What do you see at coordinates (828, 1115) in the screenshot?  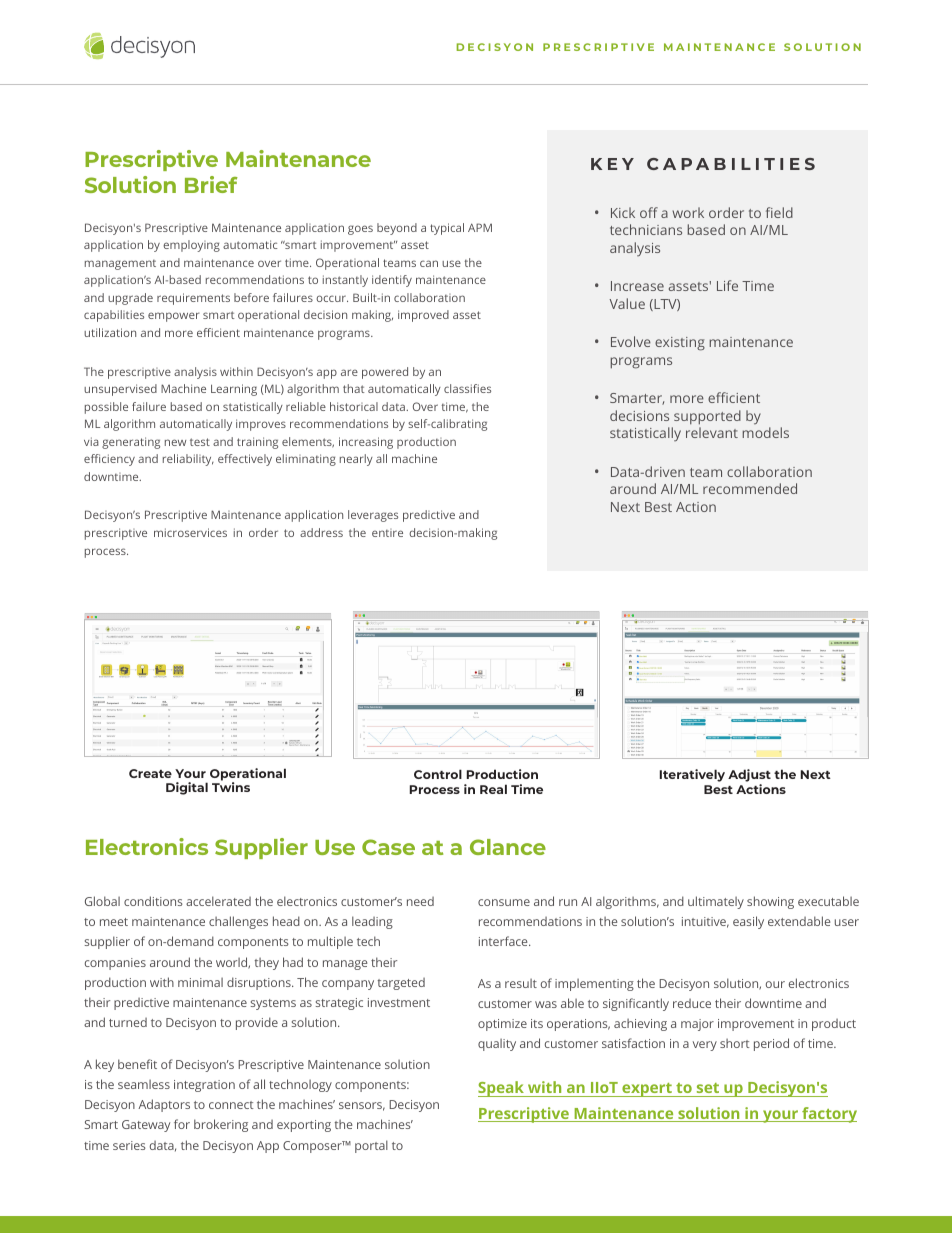 I see `factory` at bounding box center [828, 1115].
